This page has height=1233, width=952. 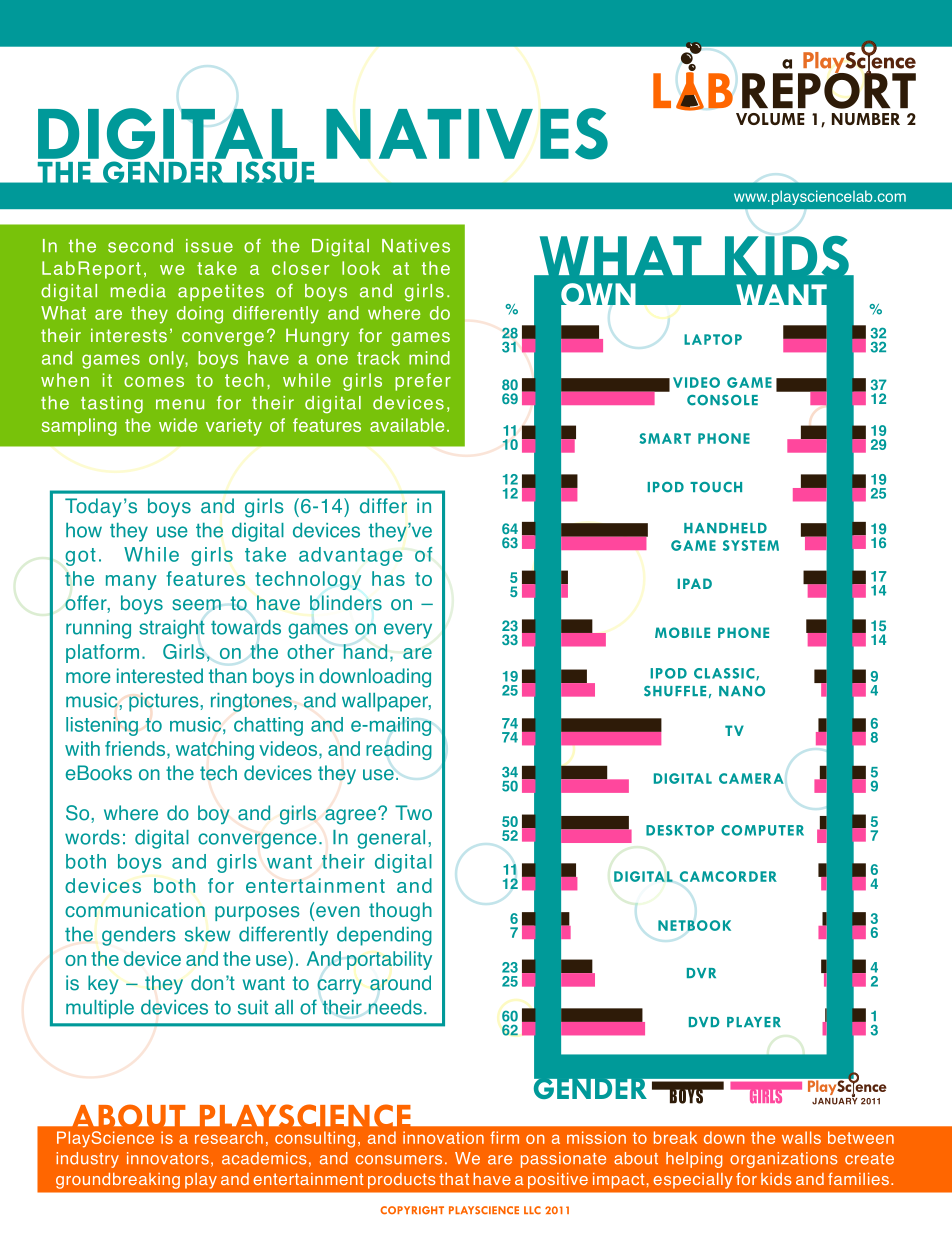 What do you see at coordinates (454, 1179) in the page?
I see `that` at bounding box center [454, 1179].
